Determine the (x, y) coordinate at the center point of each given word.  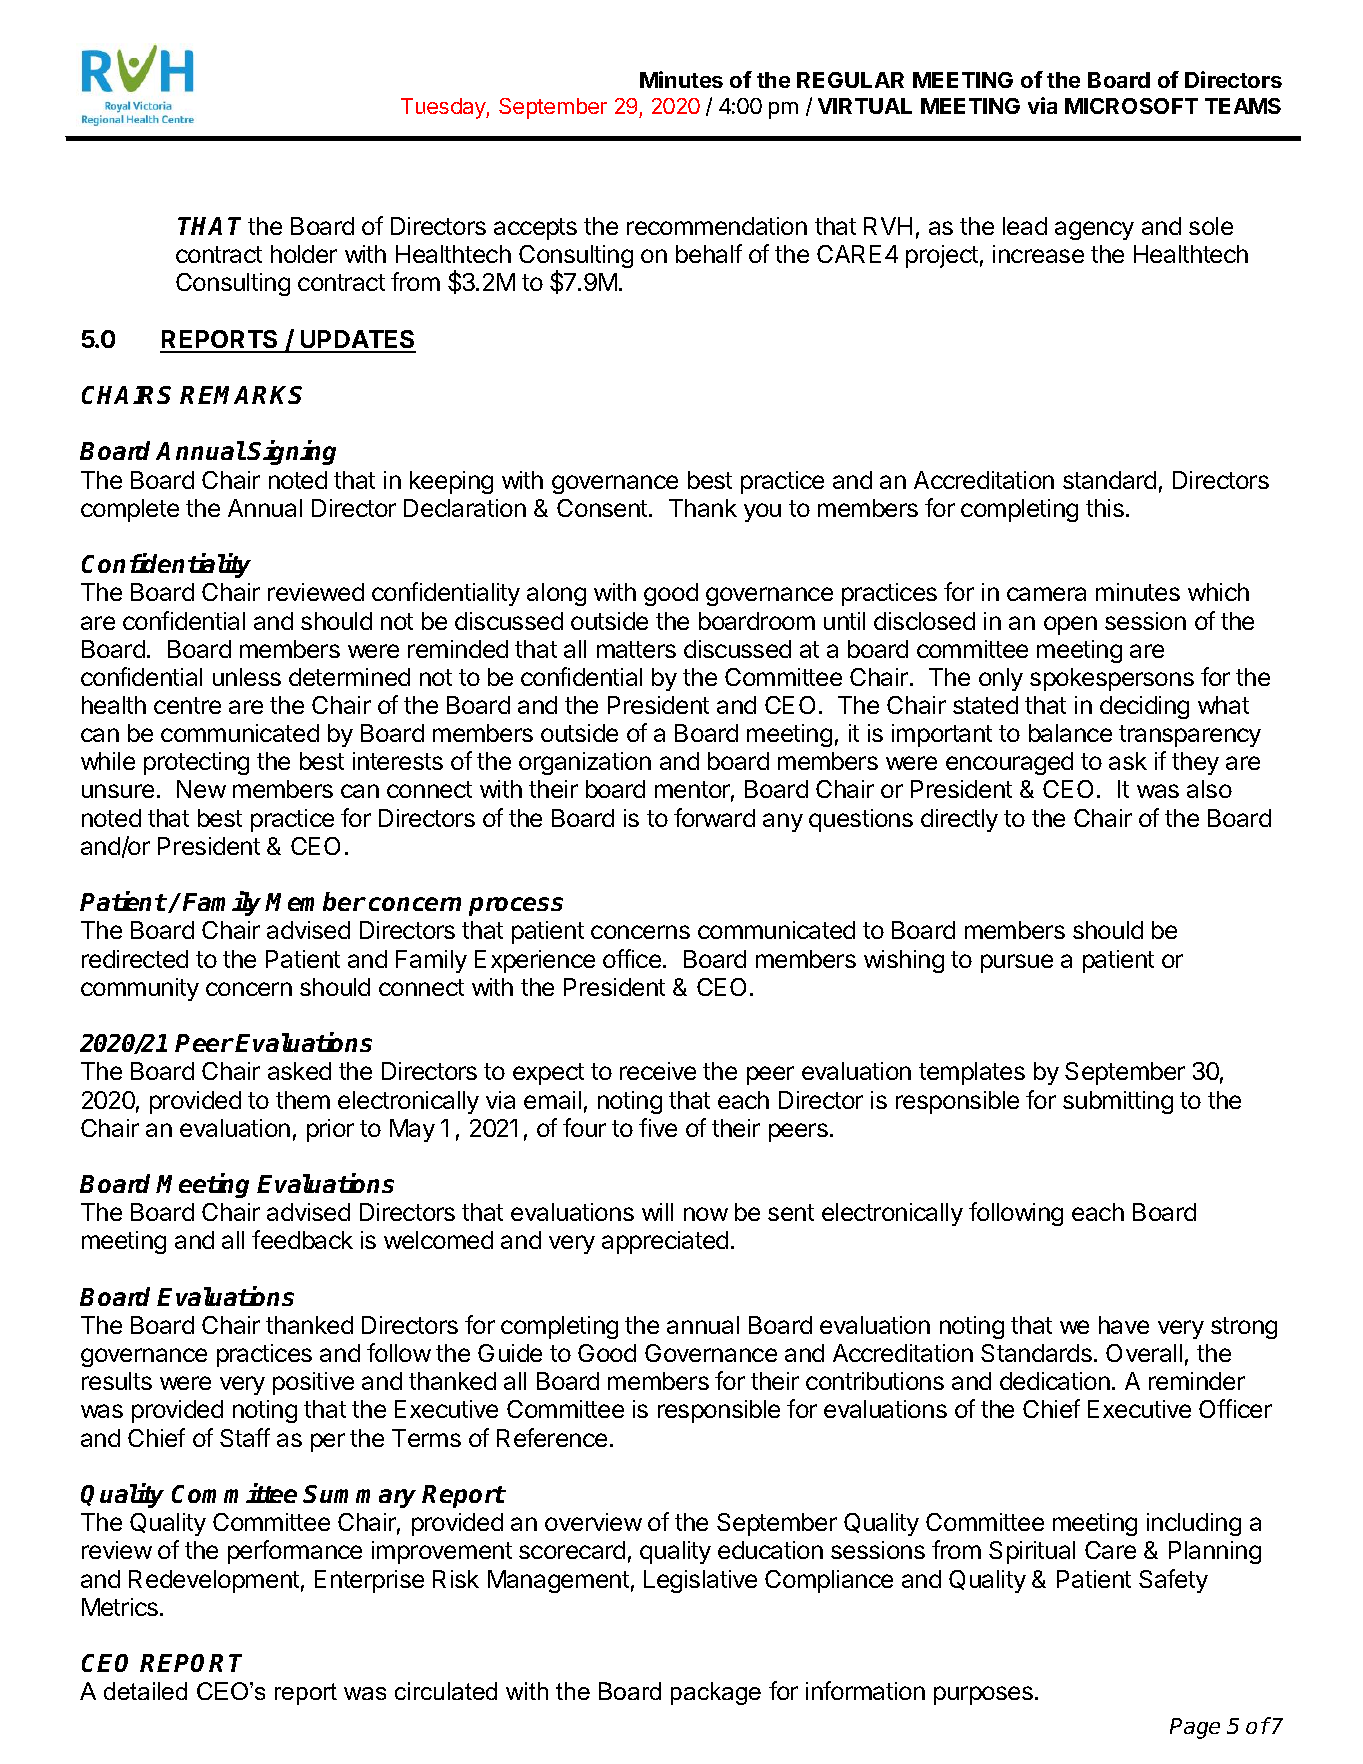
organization (585, 763)
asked (299, 1071)
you (762, 512)
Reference (552, 1437)
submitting (1118, 1102)
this (1105, 508)
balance (1070, 733)
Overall (1144, 1353)
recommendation (717, 226)
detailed (145, 1691)
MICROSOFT (1131, 106)
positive (313, 1383)
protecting (196, 763)
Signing (291, 452)
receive (658, 1071)
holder (304, 254)
